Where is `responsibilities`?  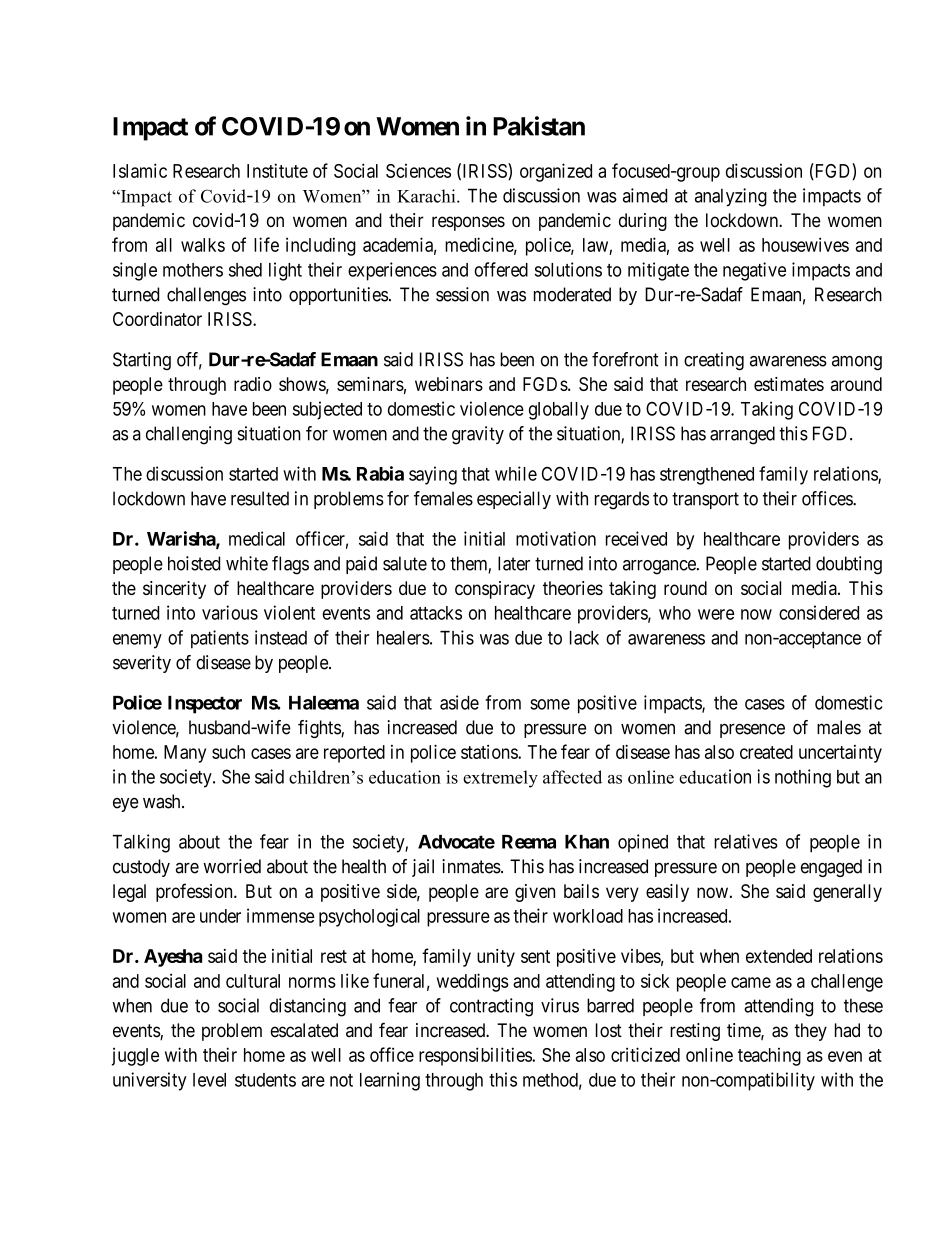
responsibilities is located at coordinates (476, 1056).
